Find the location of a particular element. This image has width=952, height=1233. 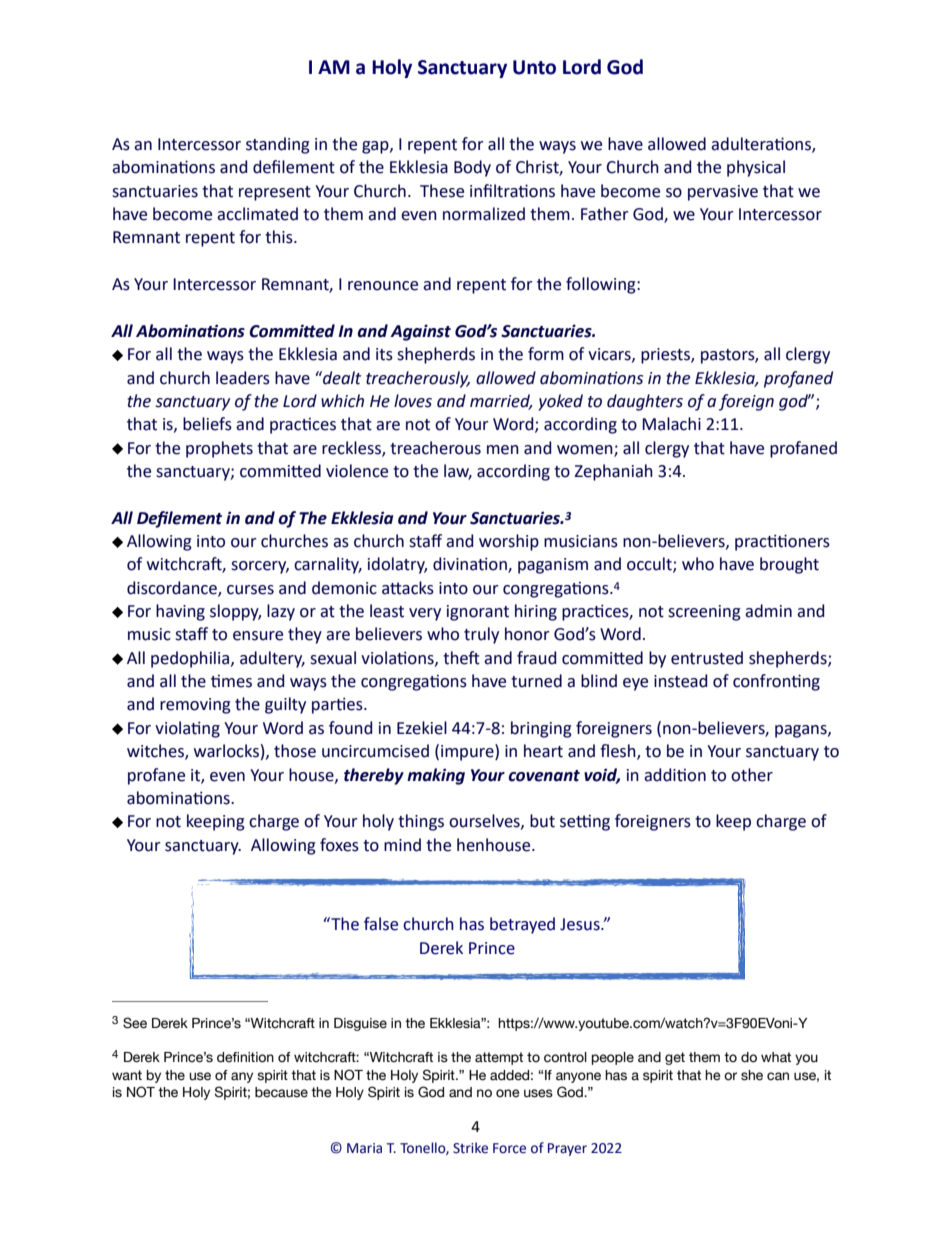

law is located at coordinates (458, 472).
